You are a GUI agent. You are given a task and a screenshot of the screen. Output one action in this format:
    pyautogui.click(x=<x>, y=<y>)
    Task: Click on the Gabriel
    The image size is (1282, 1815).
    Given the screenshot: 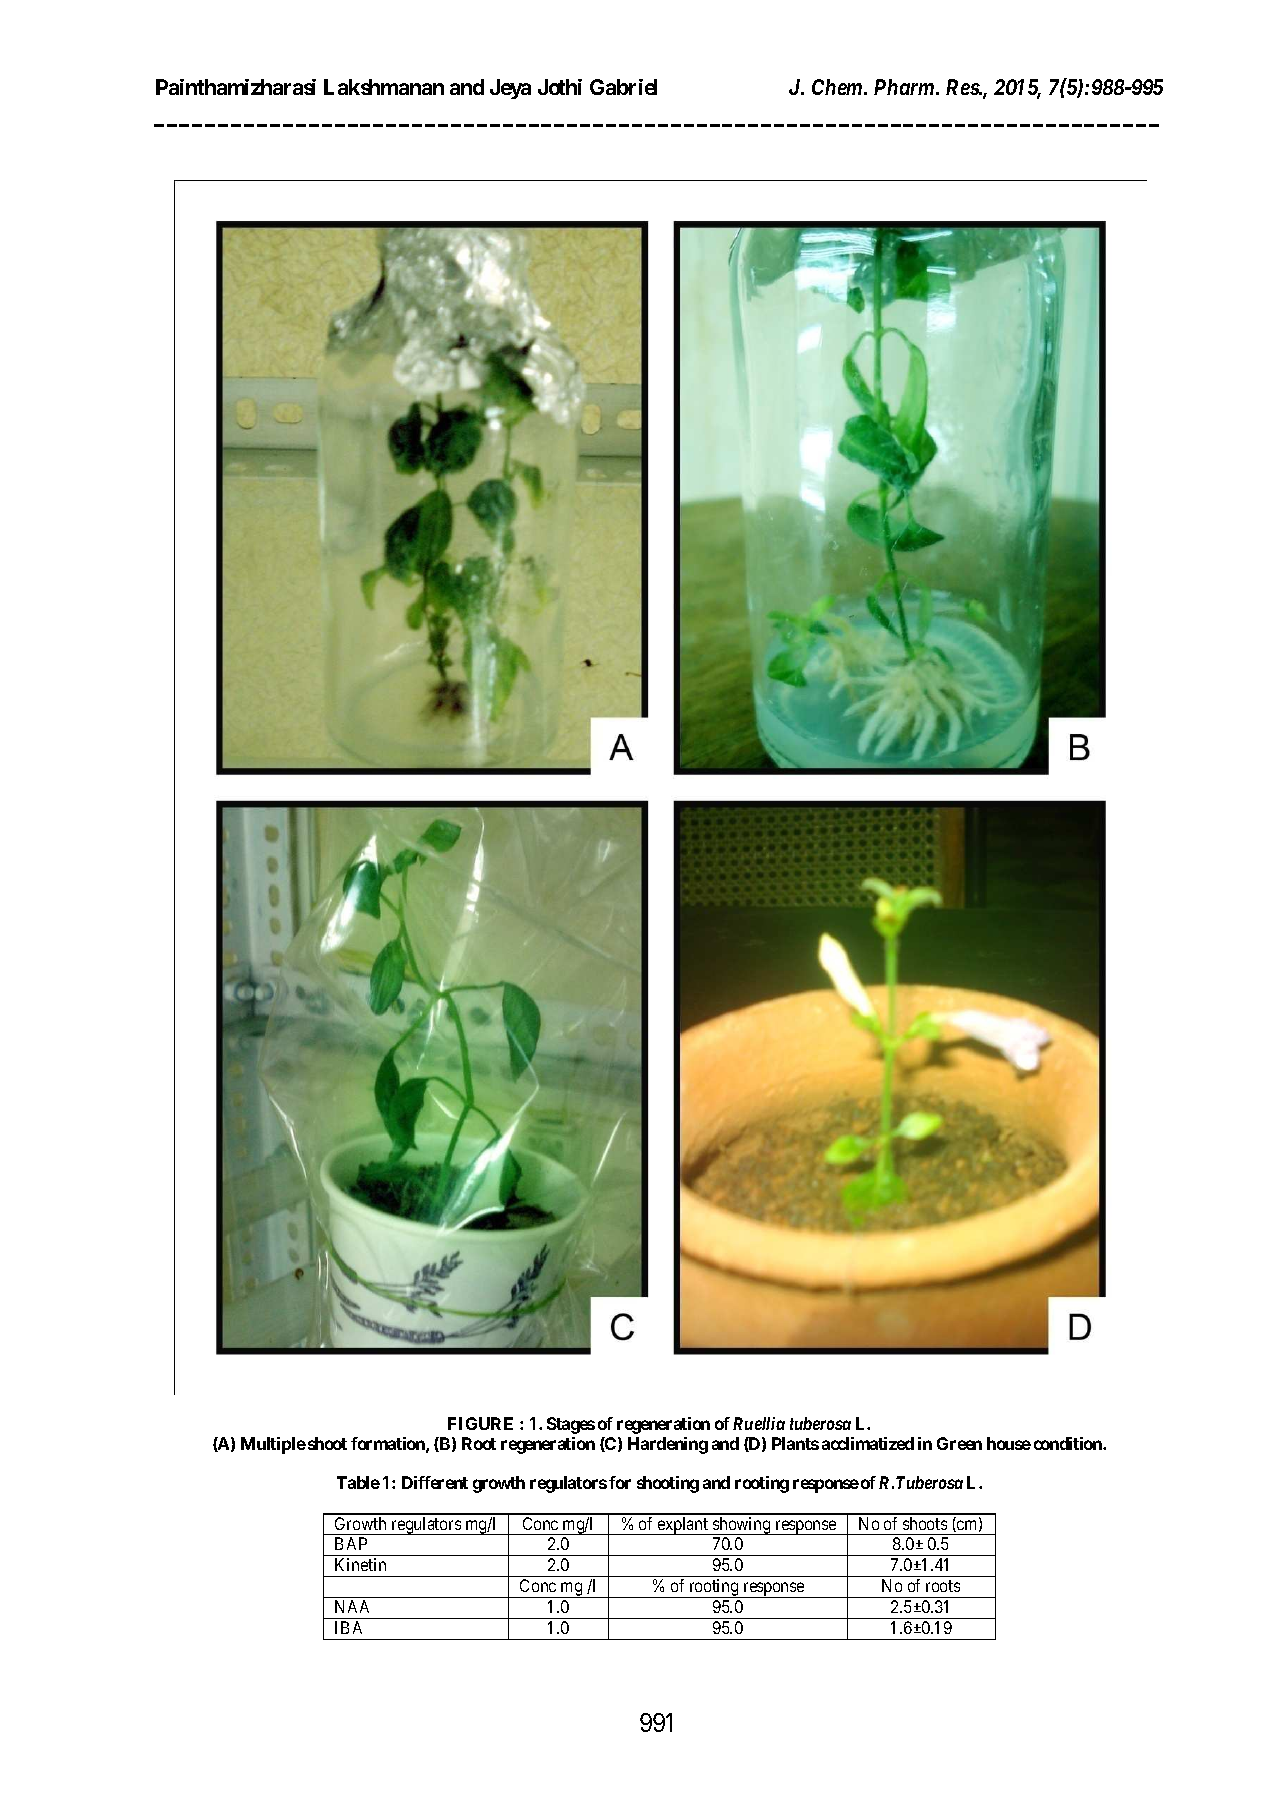 What is the action you would take?
    pyautogui.click(x=623, y=87)
